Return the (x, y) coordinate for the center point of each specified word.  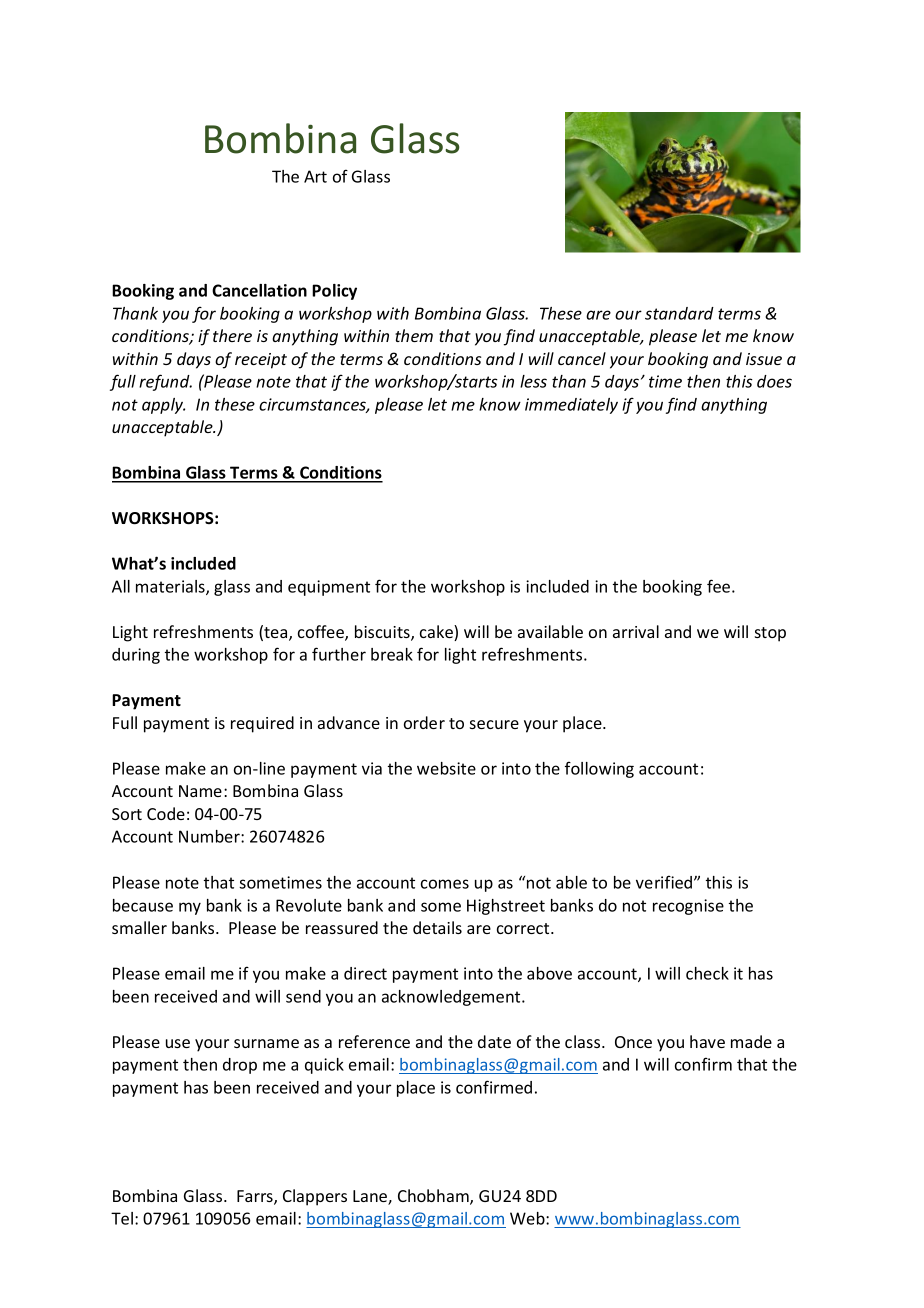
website (446, 768)
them (414, 335)
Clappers (315, 1197)
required (262, 724)
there (232, 335)
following (599, 769)
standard (679, 313)
